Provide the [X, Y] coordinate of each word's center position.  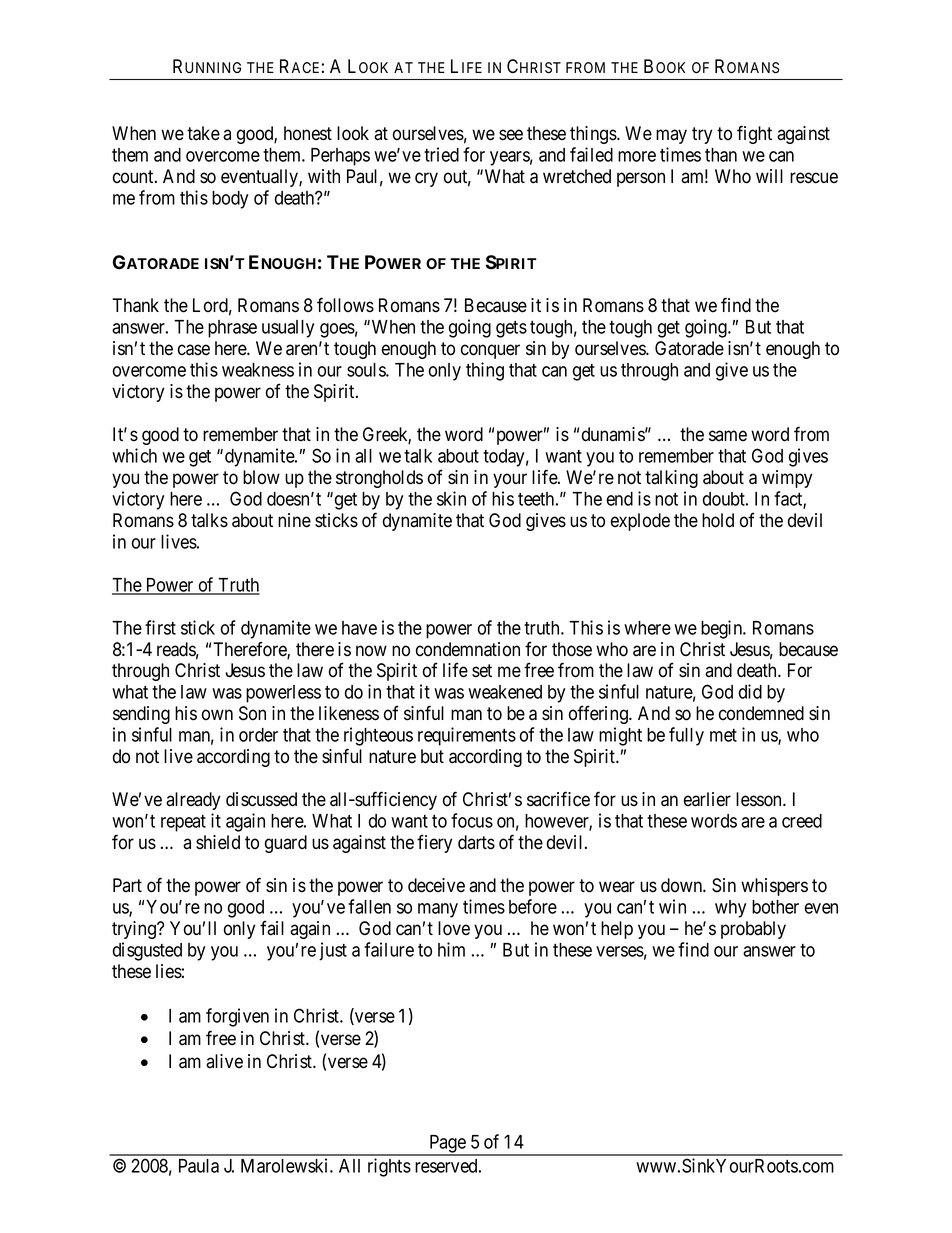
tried [441, 154]
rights [389, 1167]
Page [447, 1145]
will [769, 176]
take [203, 133]
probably [753, 930]
